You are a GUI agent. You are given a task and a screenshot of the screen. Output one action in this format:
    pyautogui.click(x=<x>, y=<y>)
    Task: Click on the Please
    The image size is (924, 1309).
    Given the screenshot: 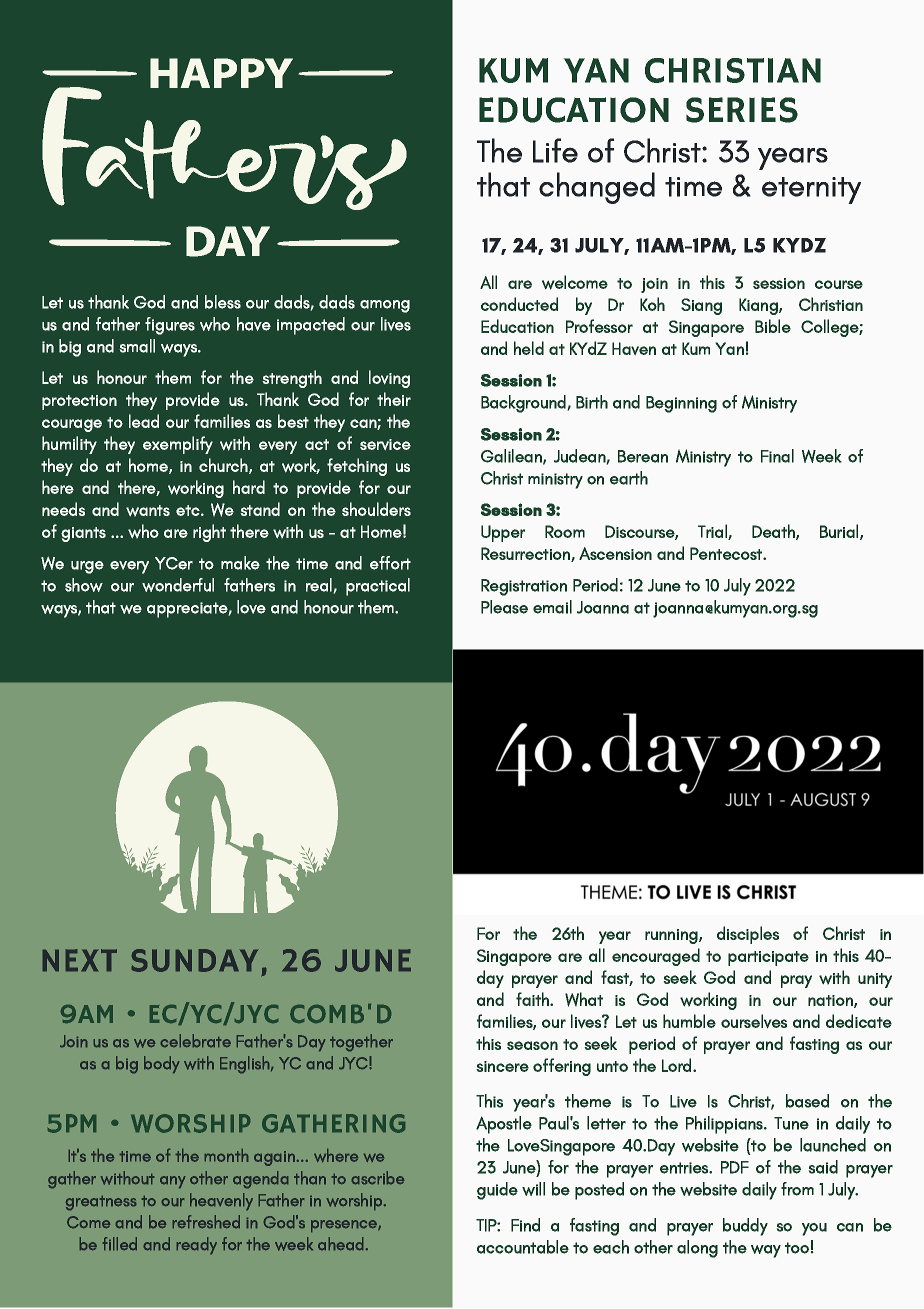 What is the action you would take?
    pyautogui.click(x=504, y=607)
